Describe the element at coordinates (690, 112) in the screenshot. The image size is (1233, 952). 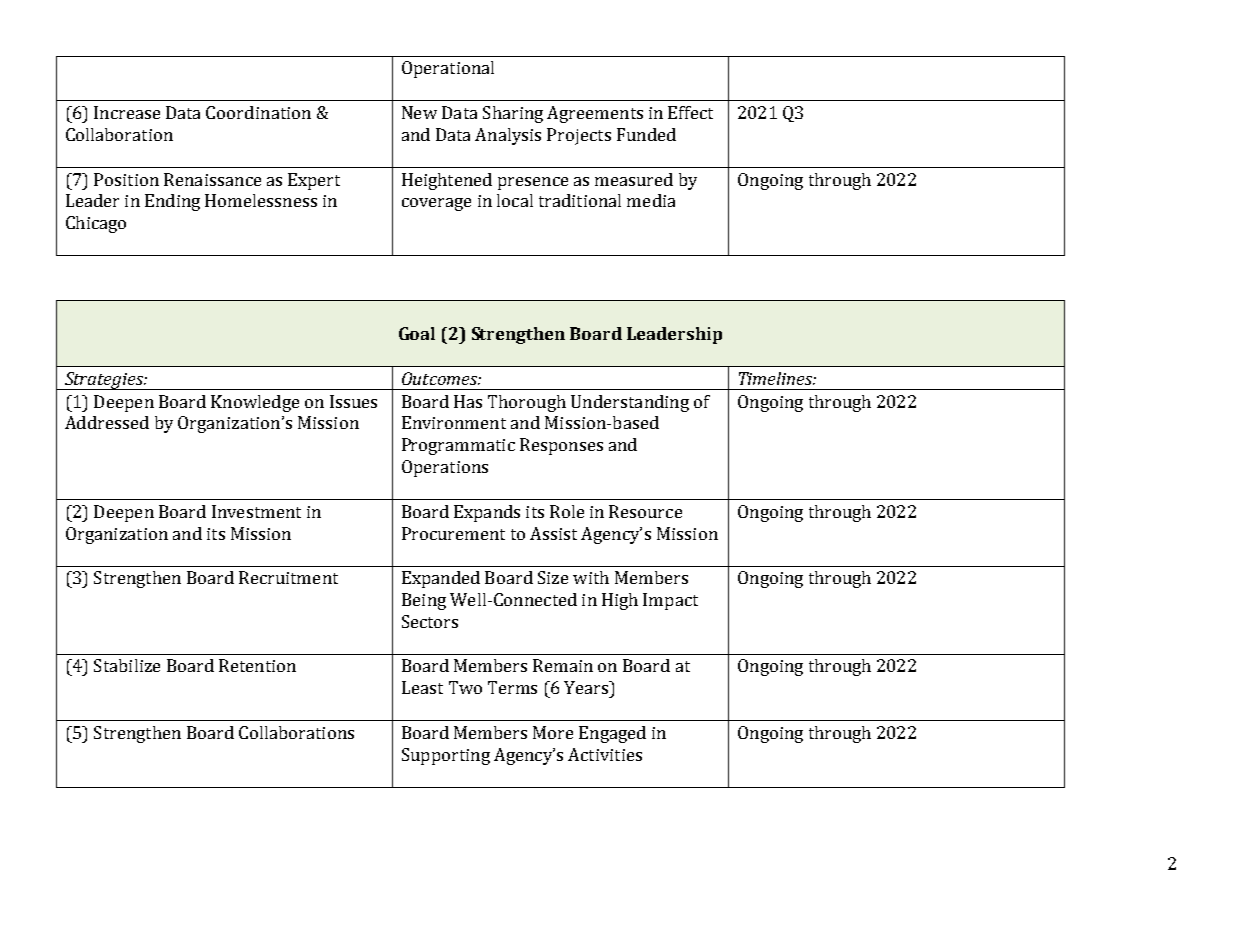
I see `Effect` at that location.
